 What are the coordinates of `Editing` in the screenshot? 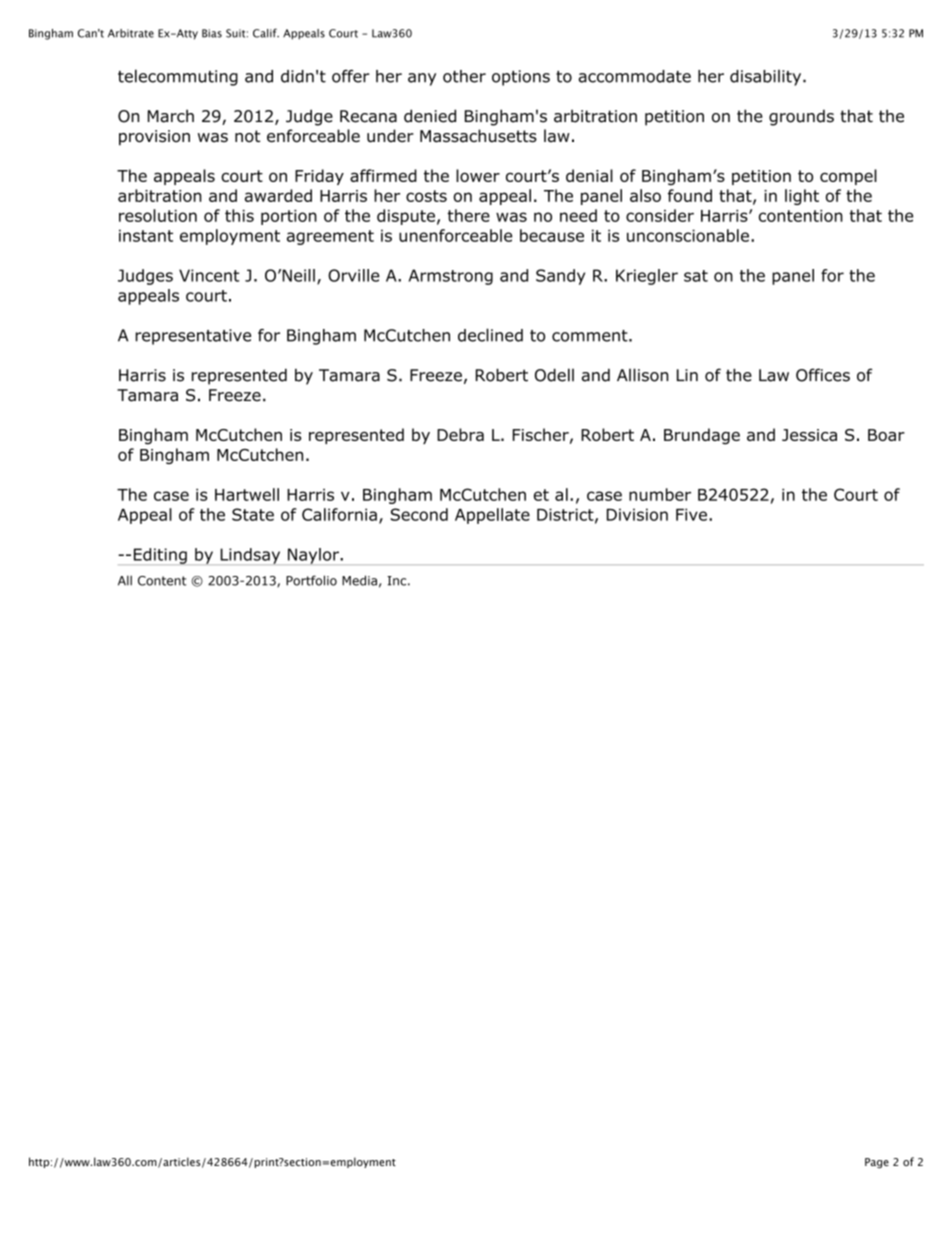 It's located at (160, 556).
